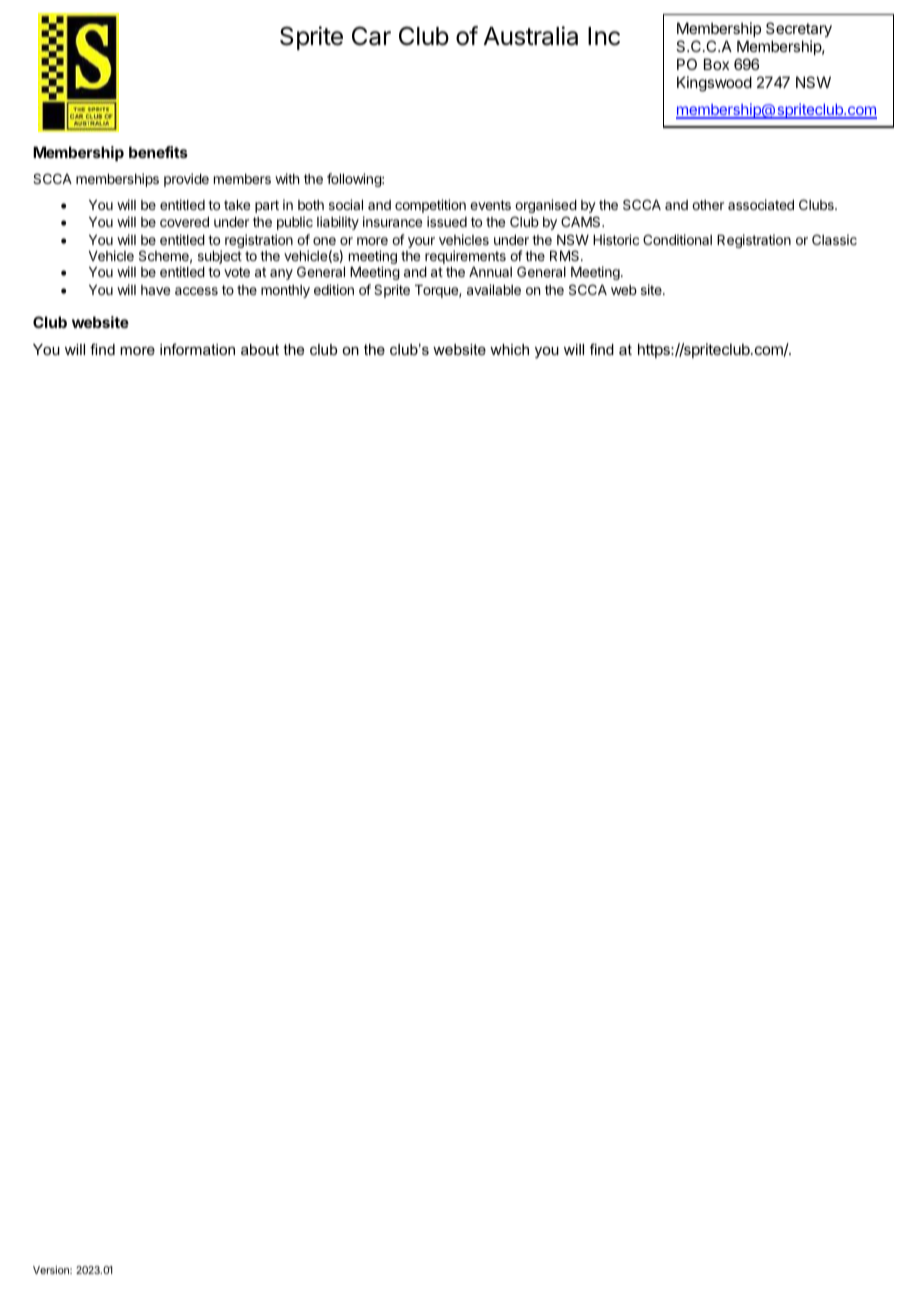  I want to click on subject, so click(220, 257).
